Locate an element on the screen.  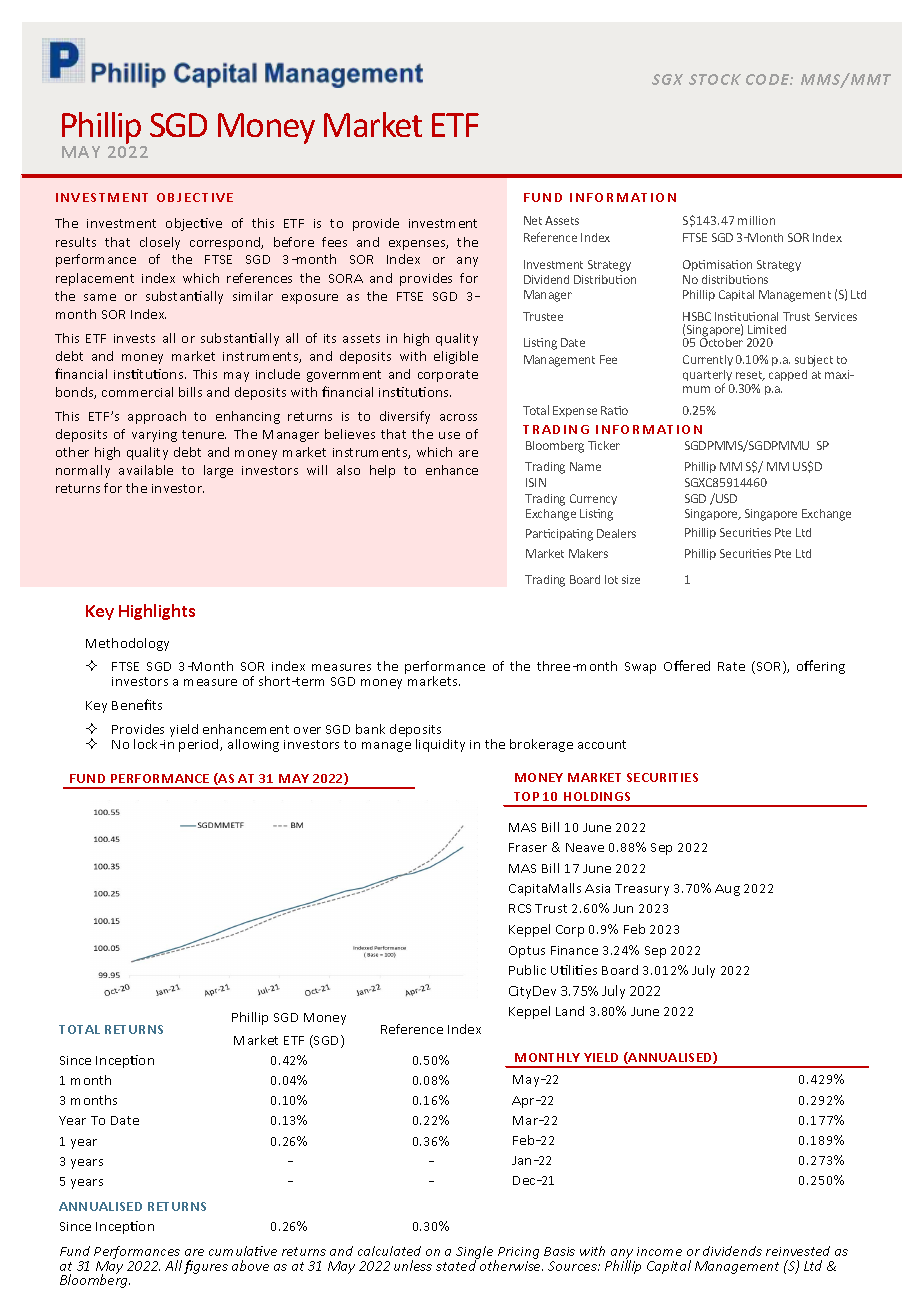
closely is located at coordinates (160, 243).
